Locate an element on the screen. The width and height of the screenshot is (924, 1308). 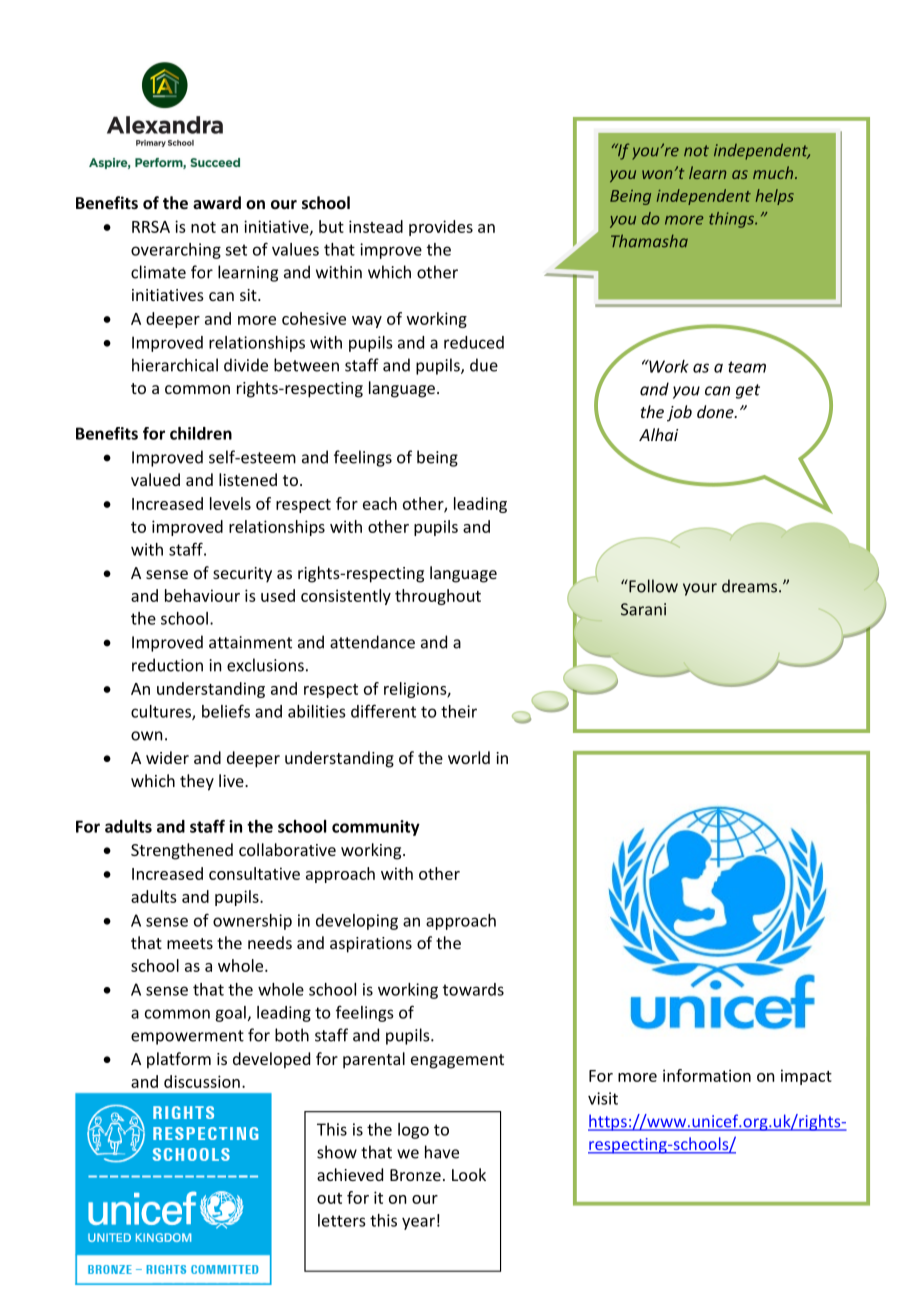
provides is located at coordinates (441, 228).
